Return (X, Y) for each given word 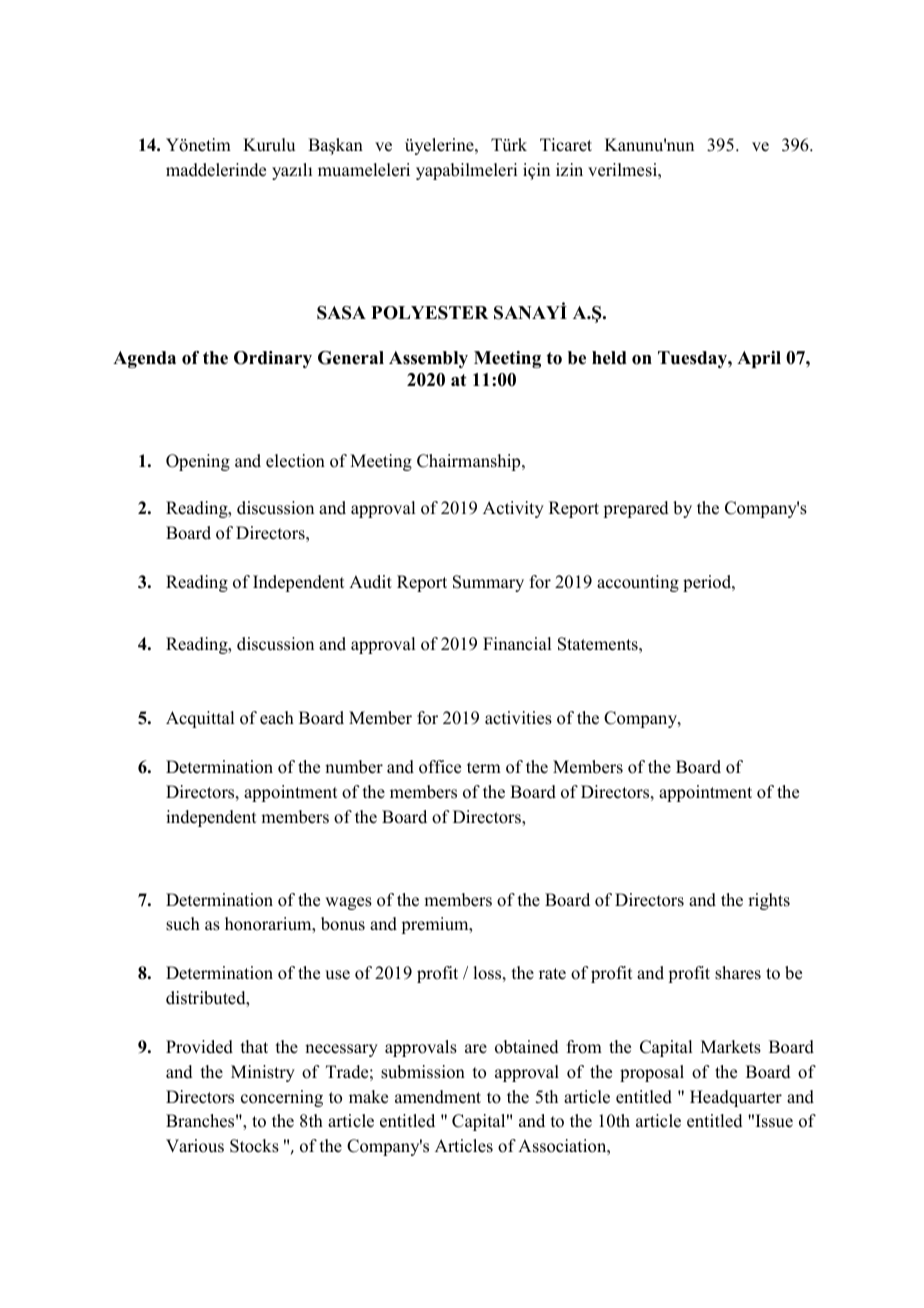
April (759, 359)
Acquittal (200, 719)
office (440, 767)
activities (518, 718)
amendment (438, 1097)
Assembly (428, 359)
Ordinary (273, 359)
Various (195, 1146)
